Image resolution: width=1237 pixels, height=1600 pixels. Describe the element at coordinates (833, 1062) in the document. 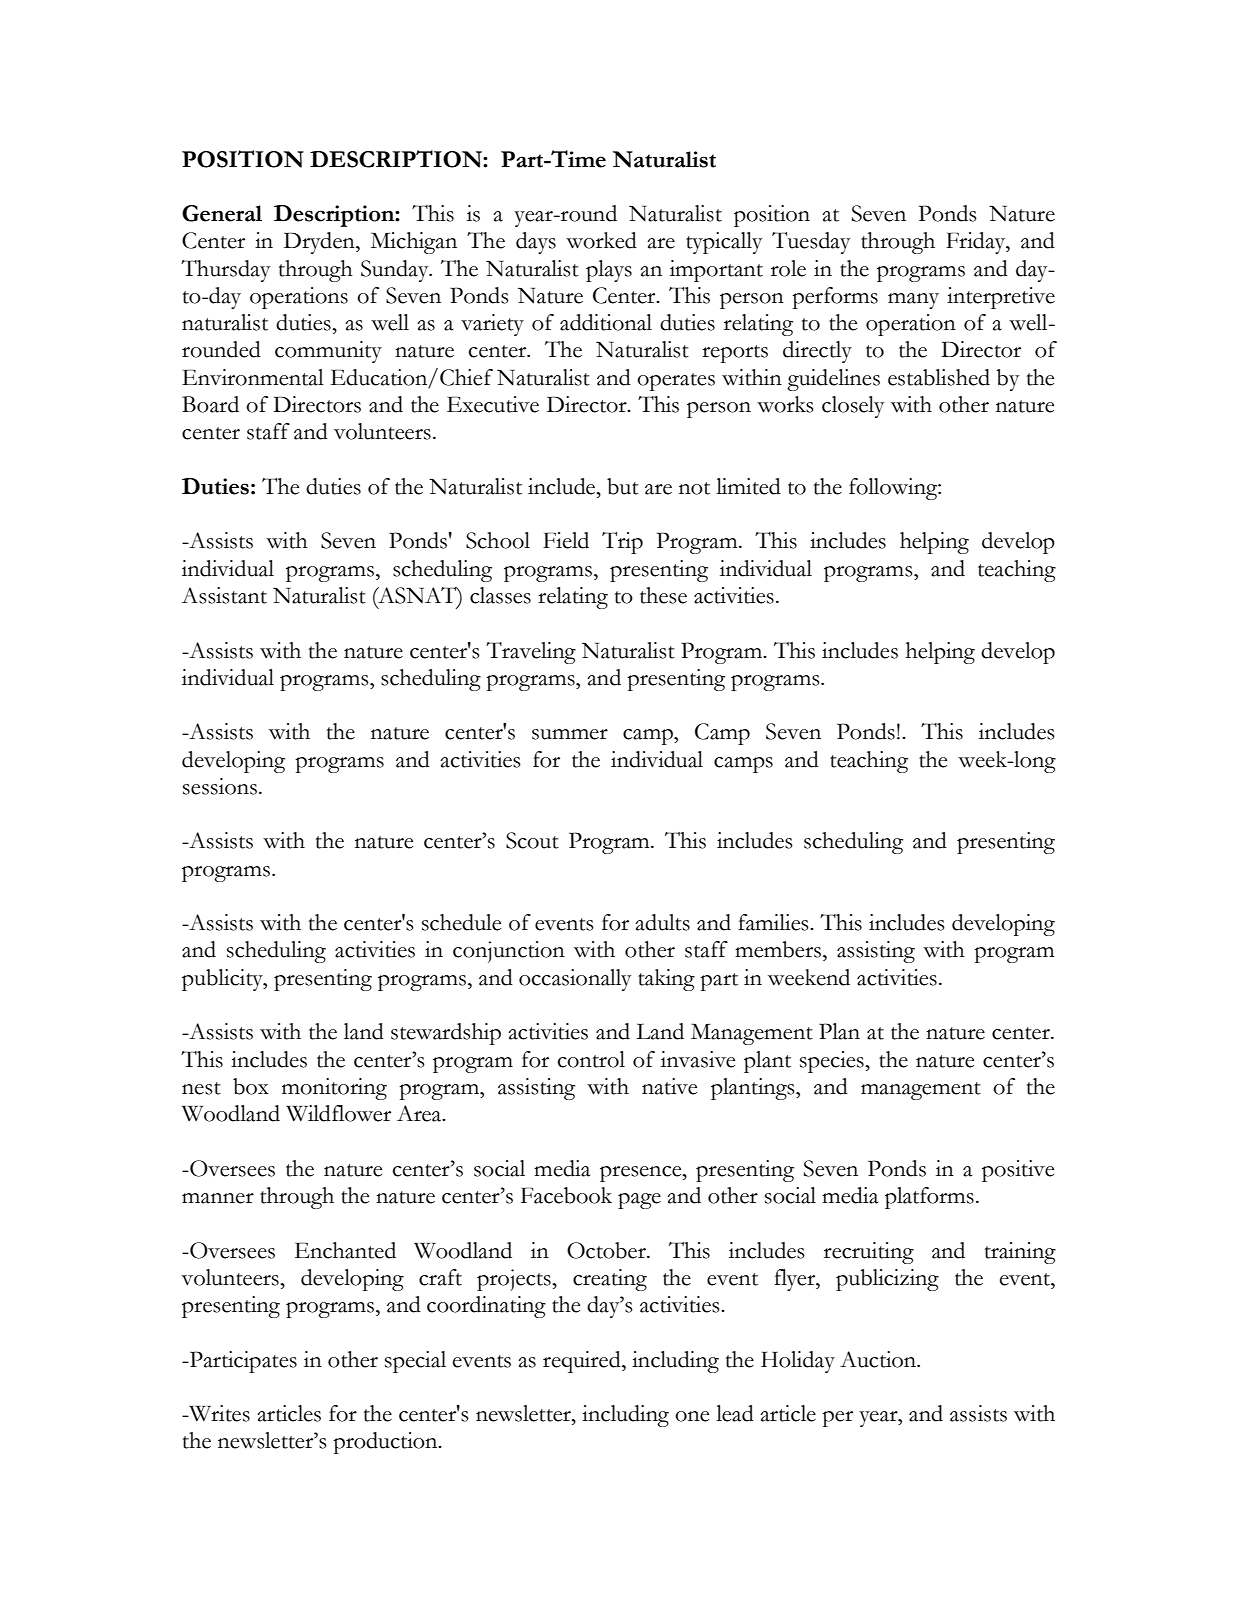

I see `species` at that location.
